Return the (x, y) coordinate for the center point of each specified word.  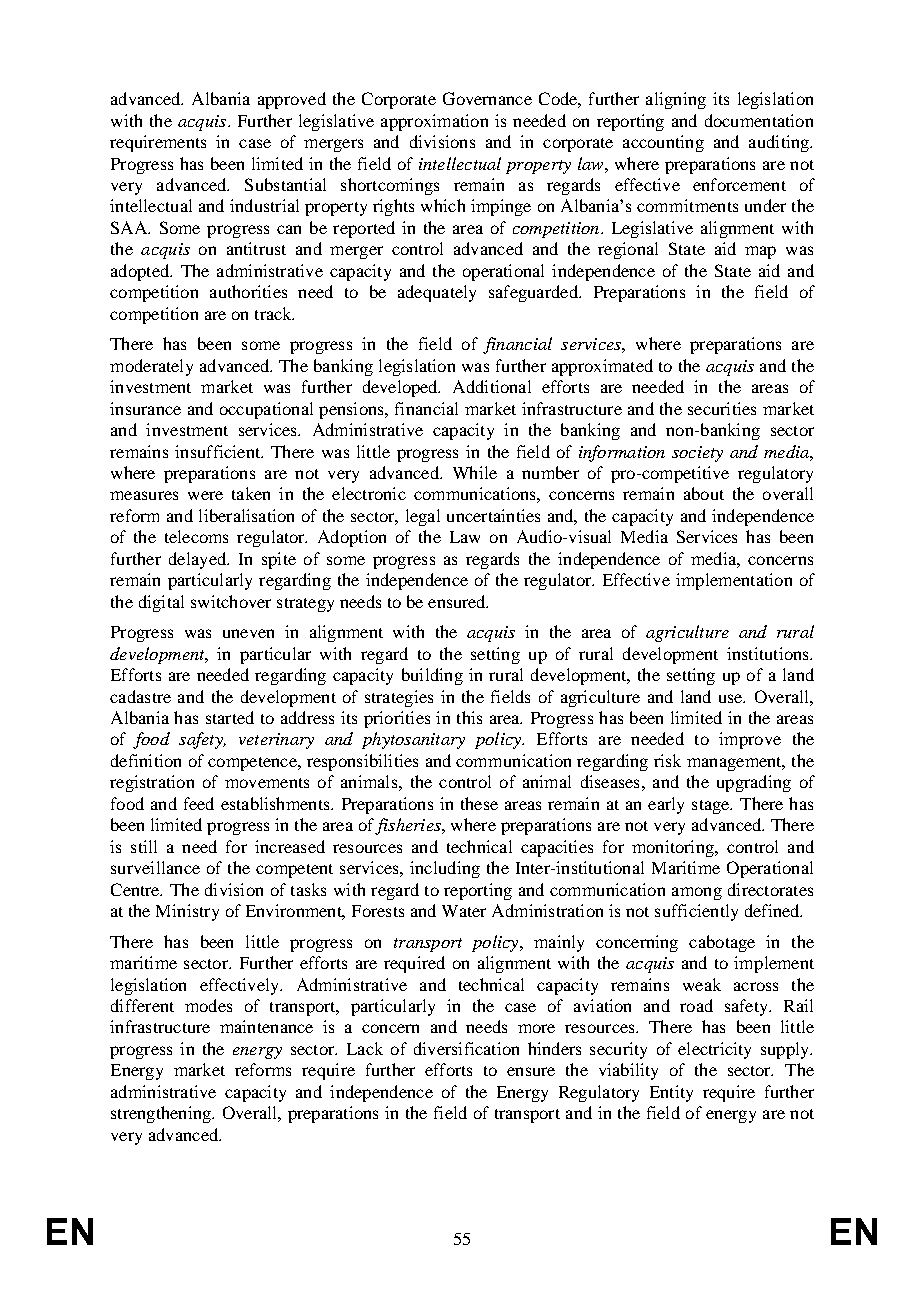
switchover (231, 601)
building (432, 676)
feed (199, 803)
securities (722, 408)
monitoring (674, 848)
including (445, 869)
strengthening (162, 1114)
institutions (769, 653)
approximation (434, 122)
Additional (492, 386)
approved (292, 100)
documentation (759, 120)
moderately (151, 367)
